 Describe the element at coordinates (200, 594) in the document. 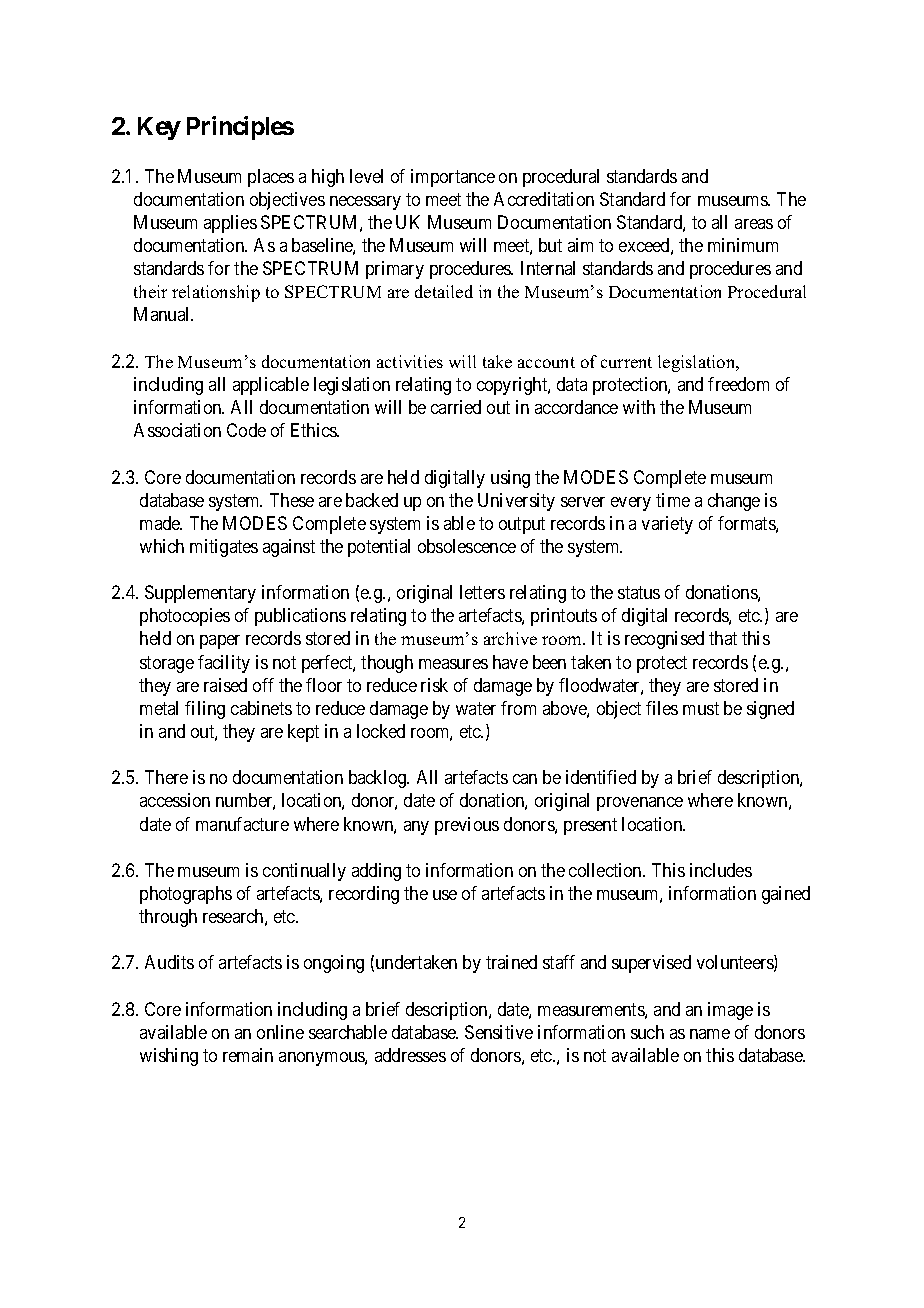

I see `Supplementary` at that location.
